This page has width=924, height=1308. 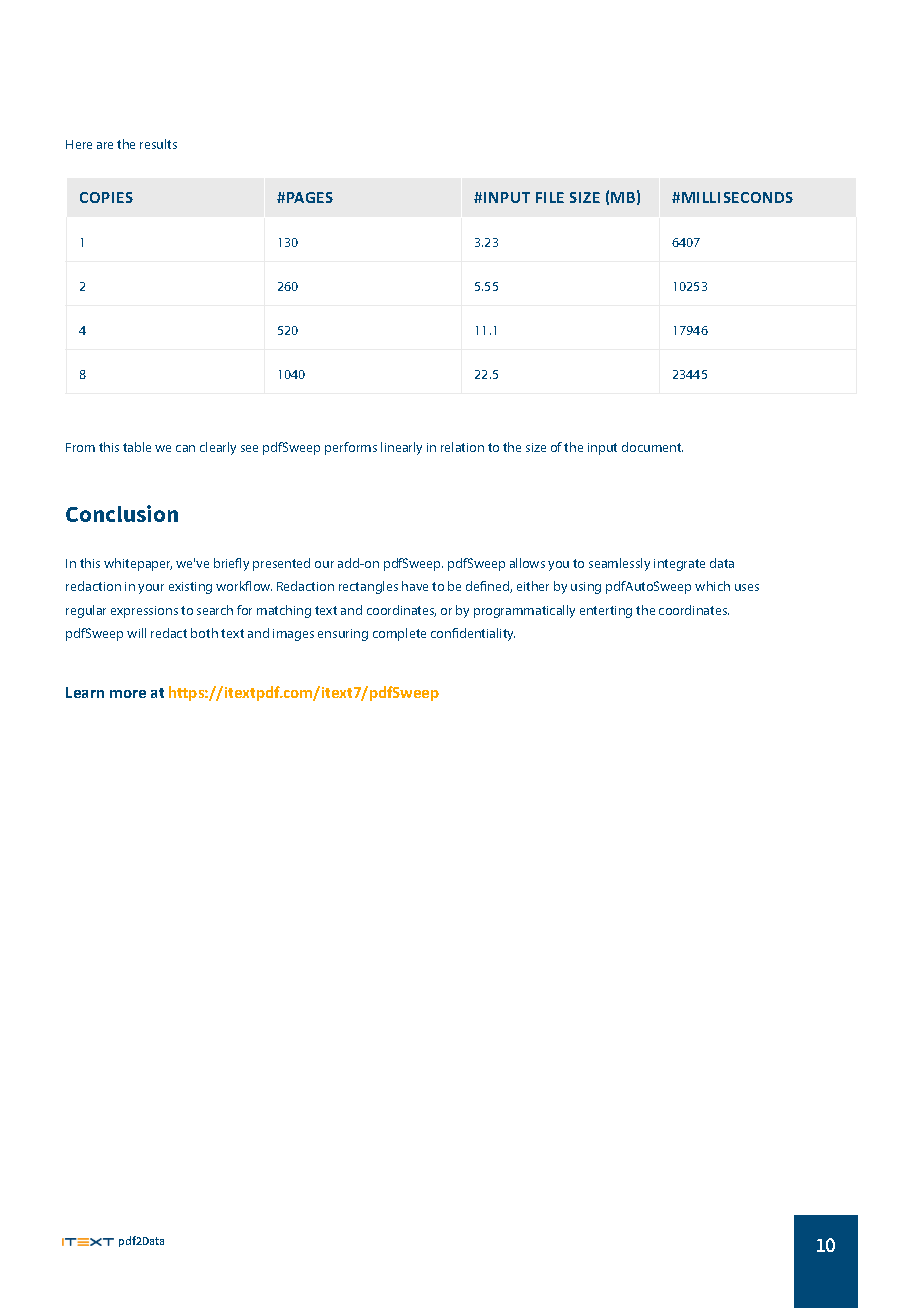 I want to click on document, so click(x=652, y=447).
